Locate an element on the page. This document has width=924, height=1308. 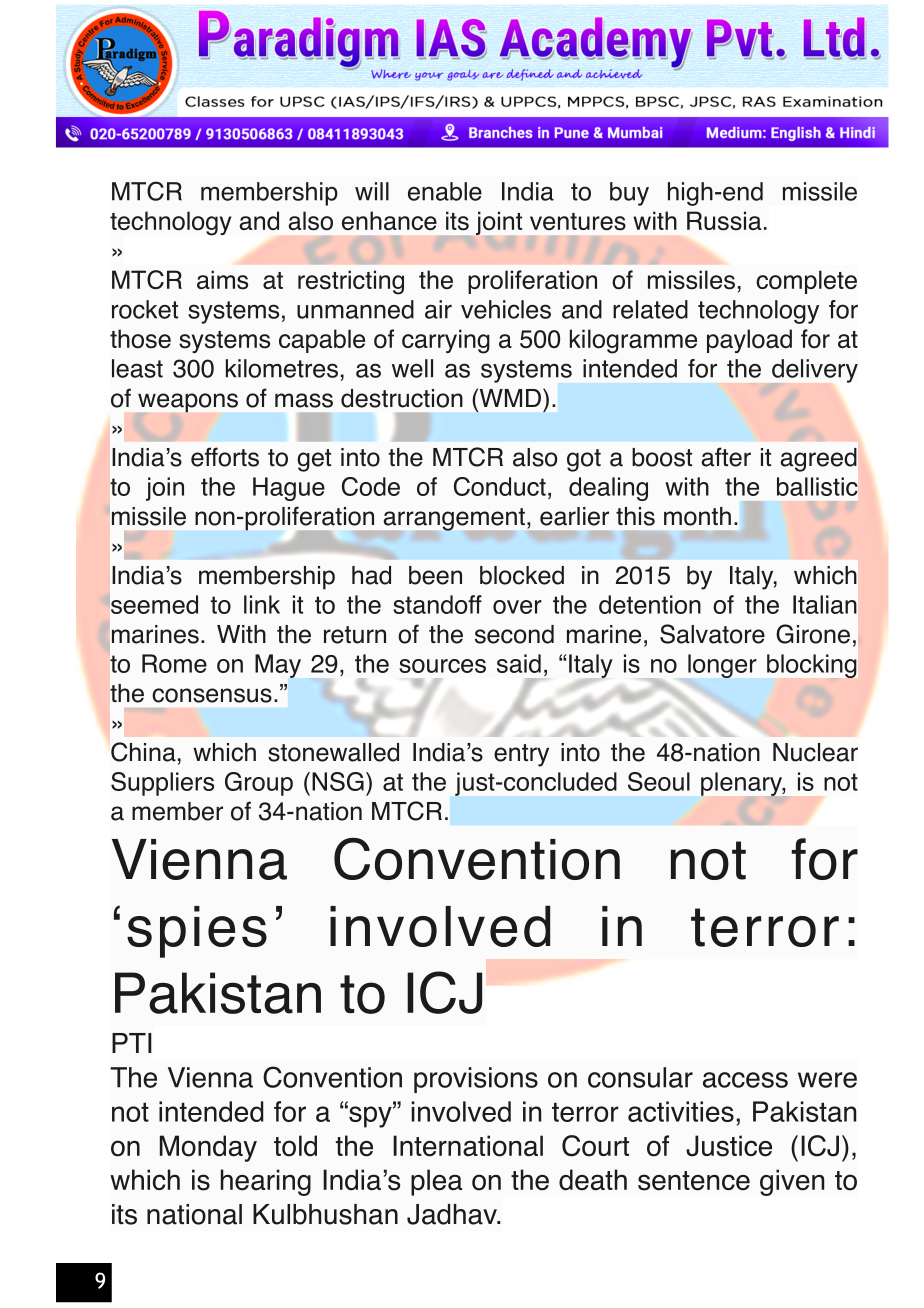
Russia is located at coordinates (724, 221).
